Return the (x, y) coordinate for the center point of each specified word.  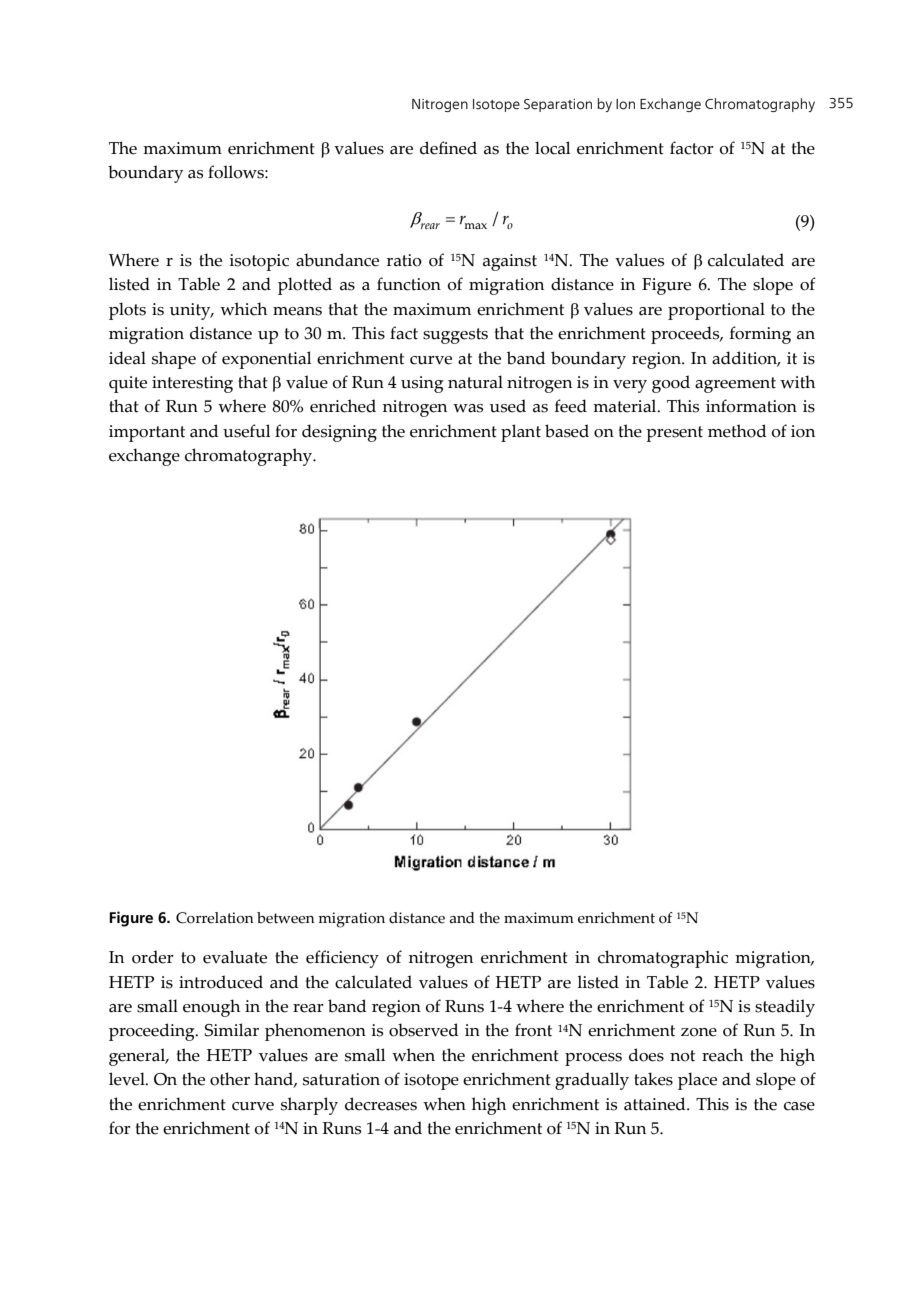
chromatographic (663, 959)
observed (424, 1030)
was (468, 408)
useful (247, 431)
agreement (735, 385)
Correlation (215, 918)
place (697, 1081)
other (230, 1079)
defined (448, 148)
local (553, 148)
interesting (192, 384)
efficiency (342, 959)
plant (521, 433)
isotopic (259, 262)
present (674, 434)
